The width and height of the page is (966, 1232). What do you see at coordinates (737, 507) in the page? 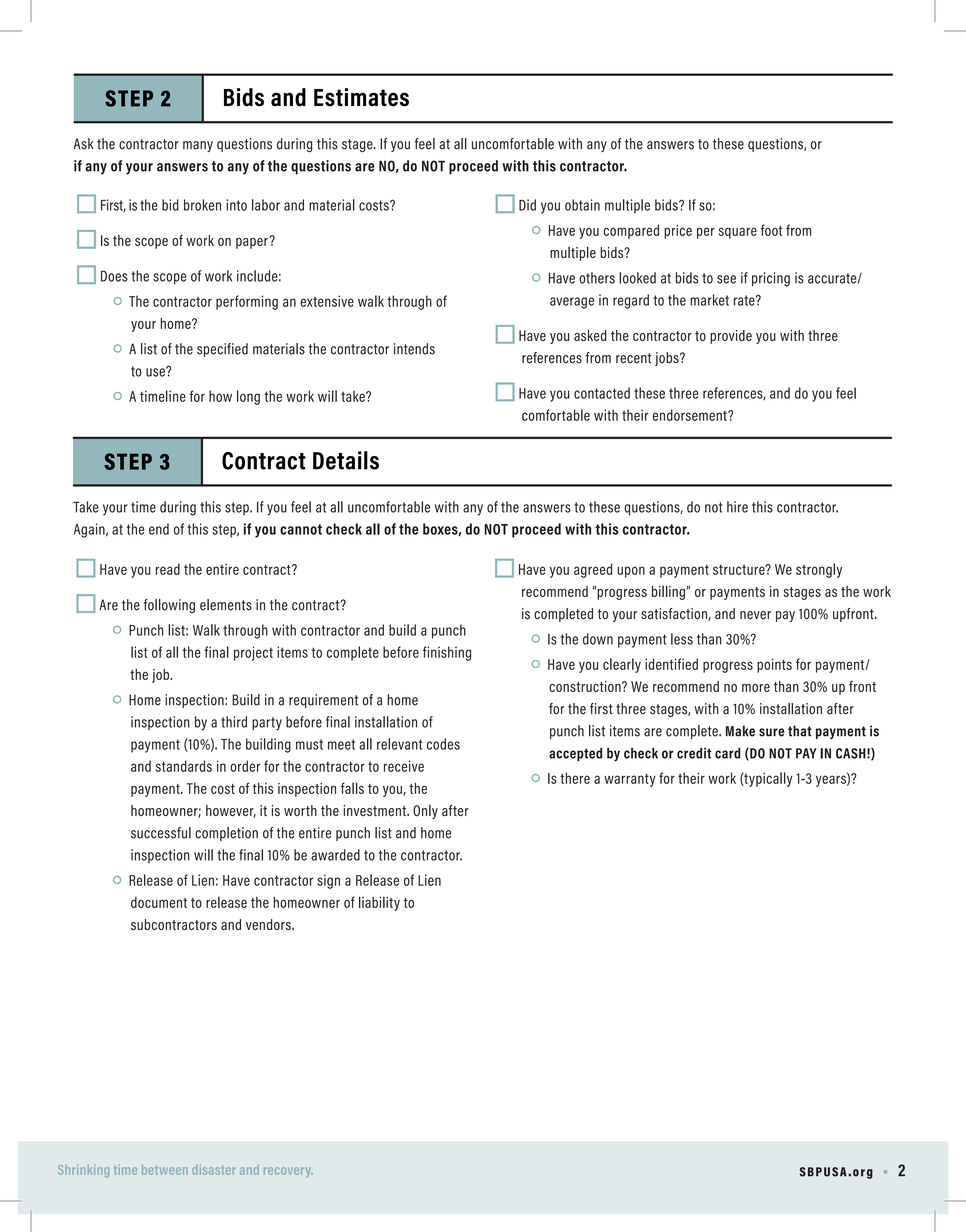
I see `hire` at bounding box center [737, 507].
